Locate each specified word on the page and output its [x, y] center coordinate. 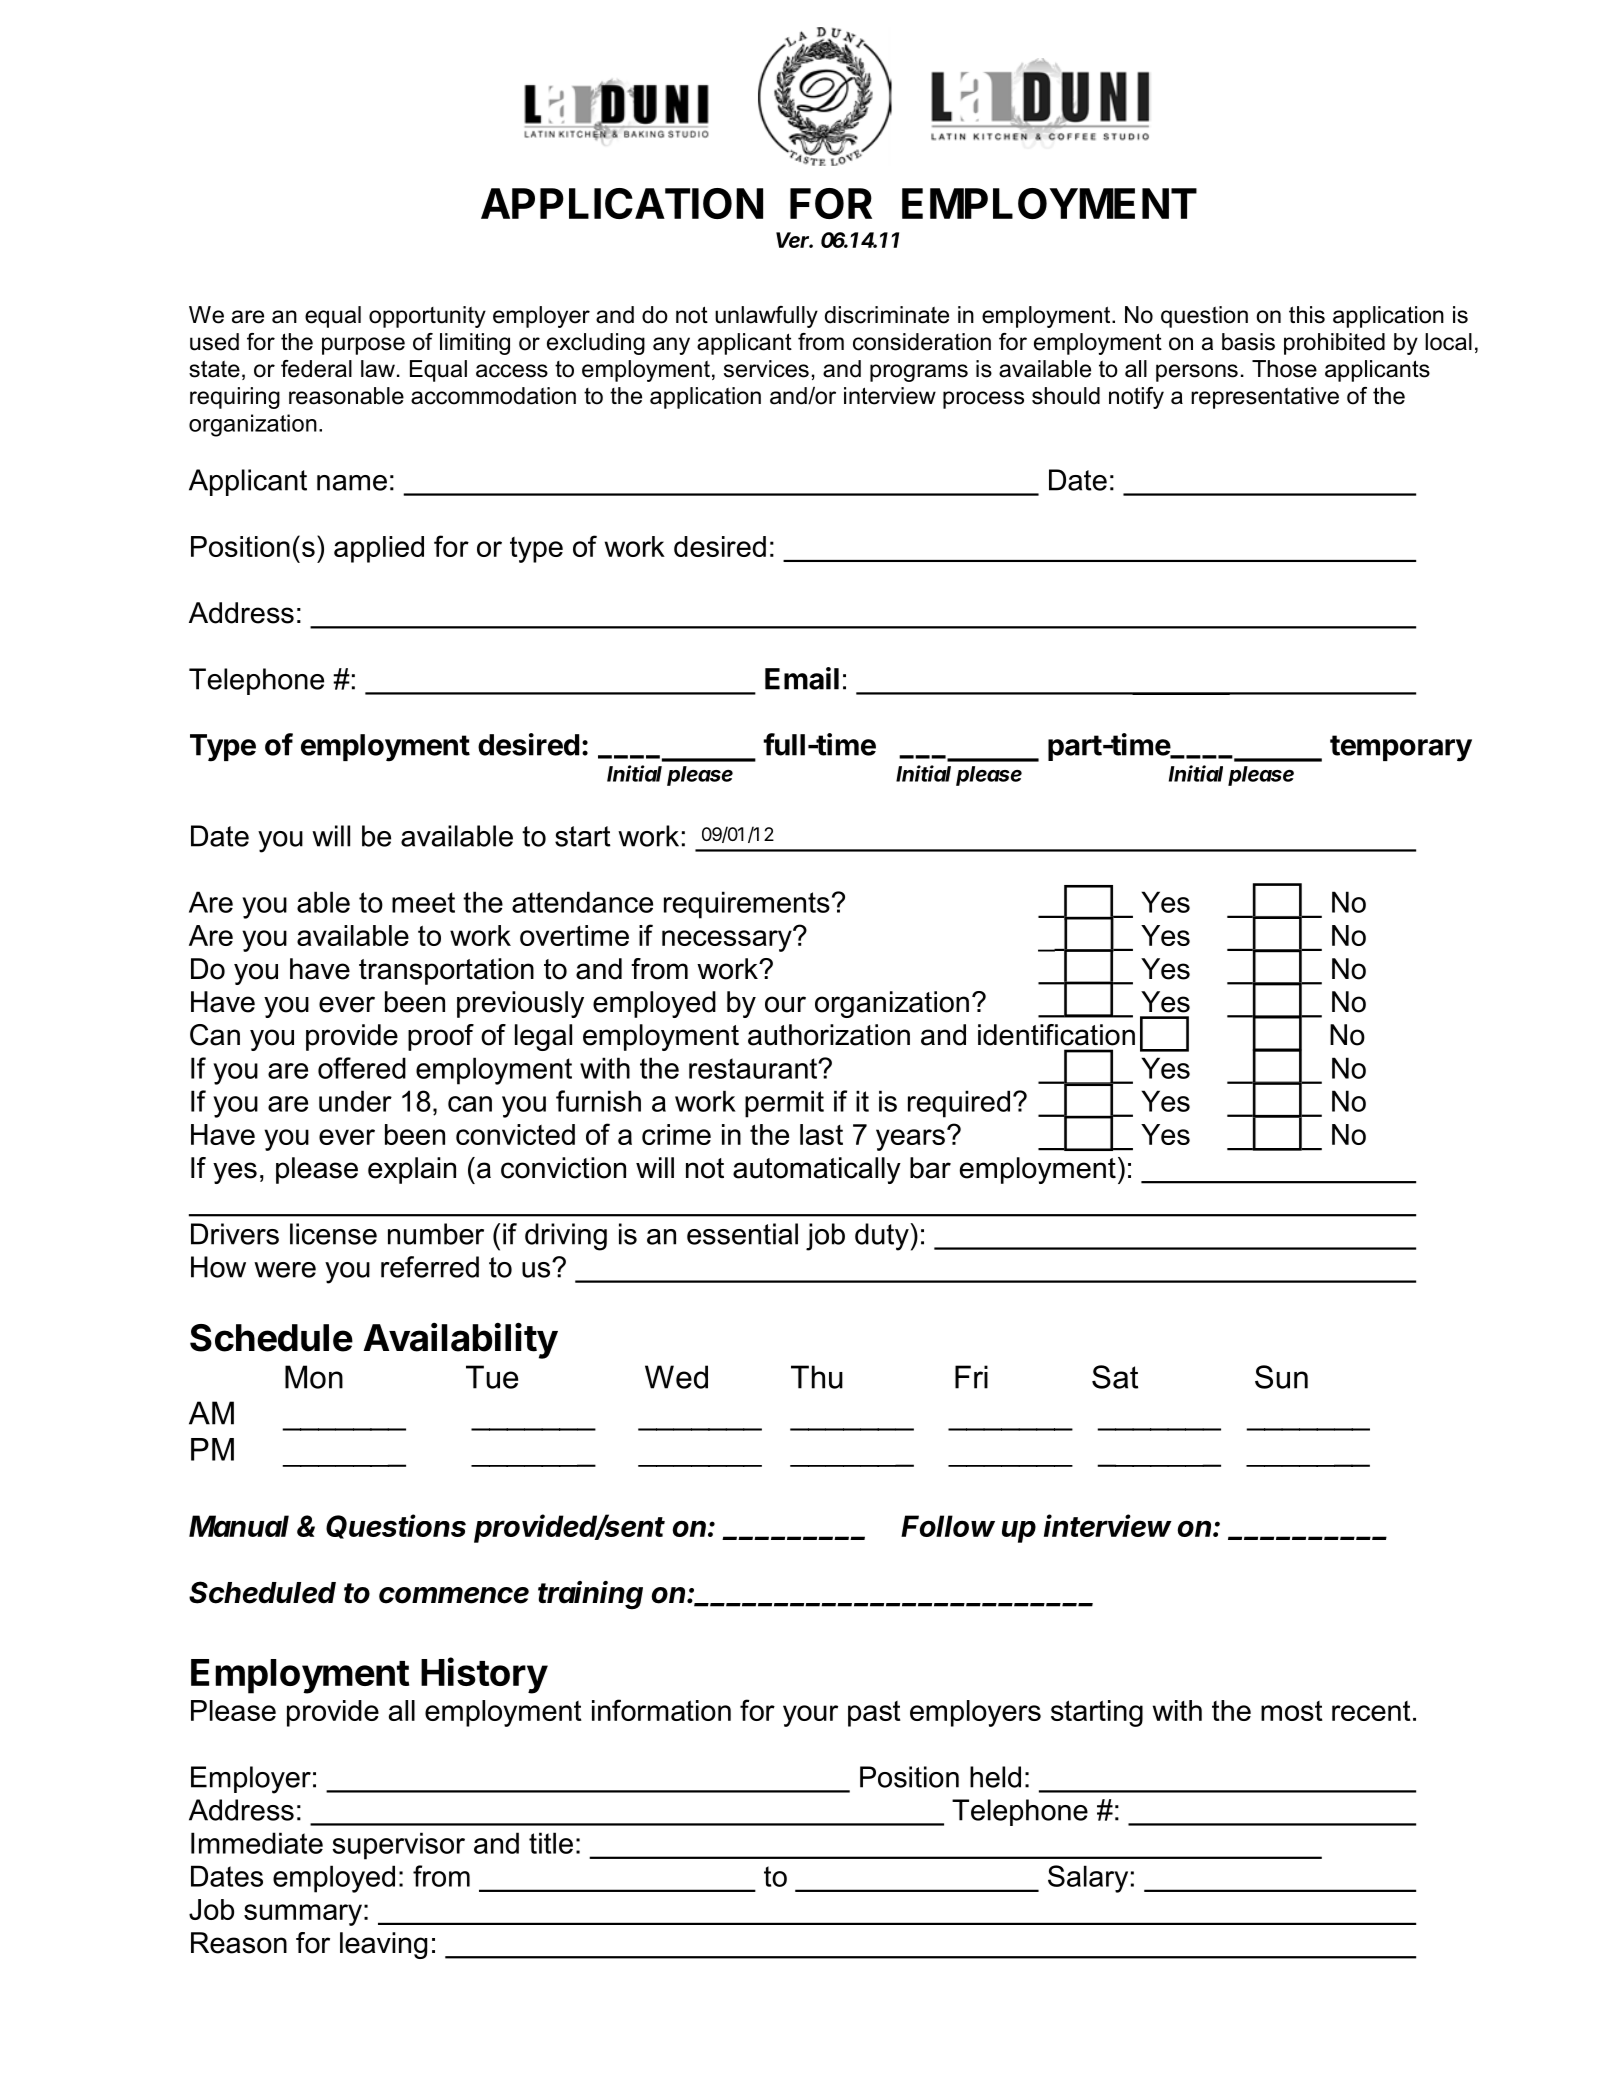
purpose [363, 346]
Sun [1281, 1377]
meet [423, 902]
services [766, 369]
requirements [747, 905]
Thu [817, 1377]
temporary [1401, 748]
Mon [314, 1377]
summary [303, 1915]
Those [1284, 369]
